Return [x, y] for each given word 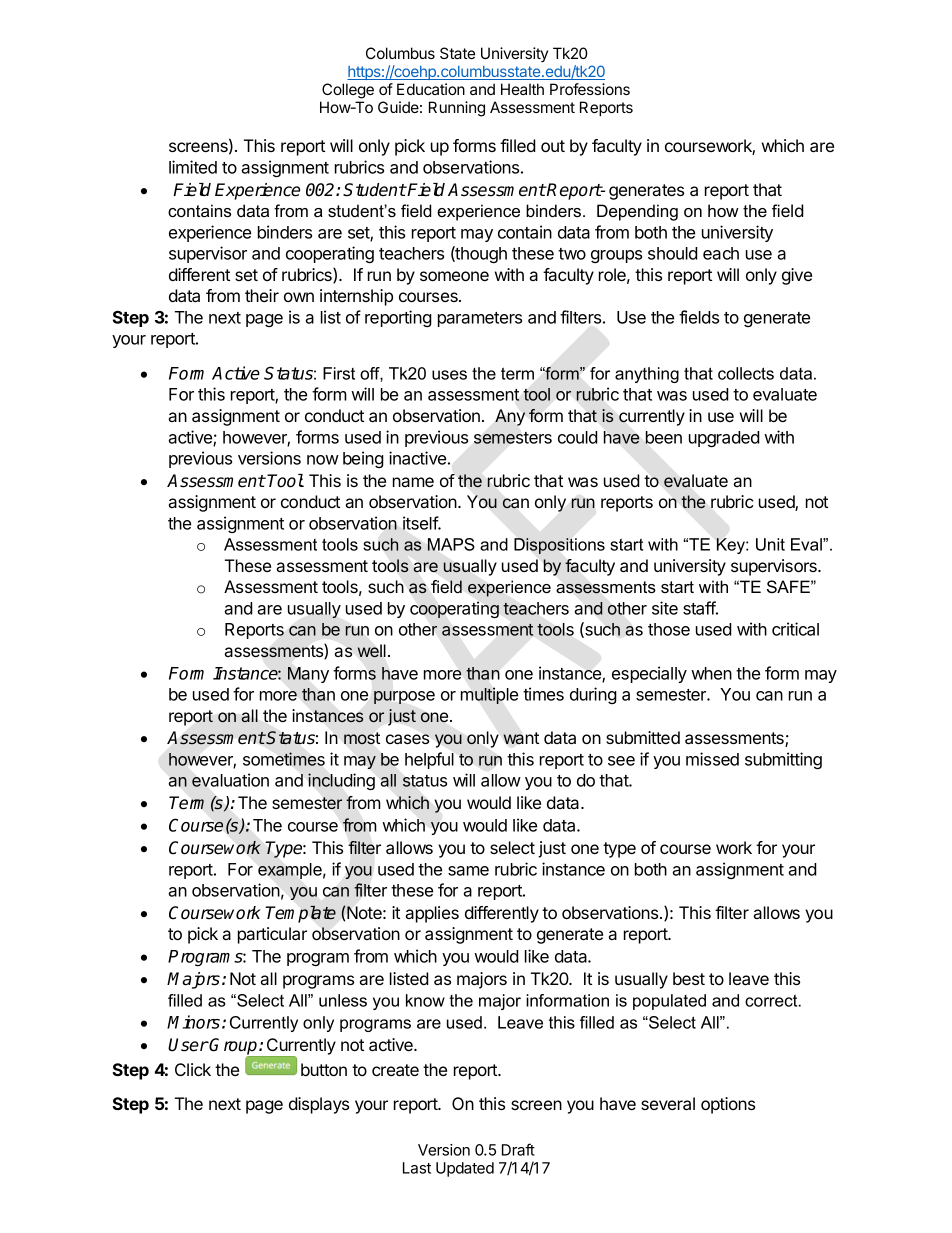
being [363, 459]
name [413, 482]
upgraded [724, 439]
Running [457, 109]
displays [319, 1105]
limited [193, 167]
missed [712, 759]
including [341, 781]
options [728, 1105]
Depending [637, 212]
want [521, 738]
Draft [518, 1149]
